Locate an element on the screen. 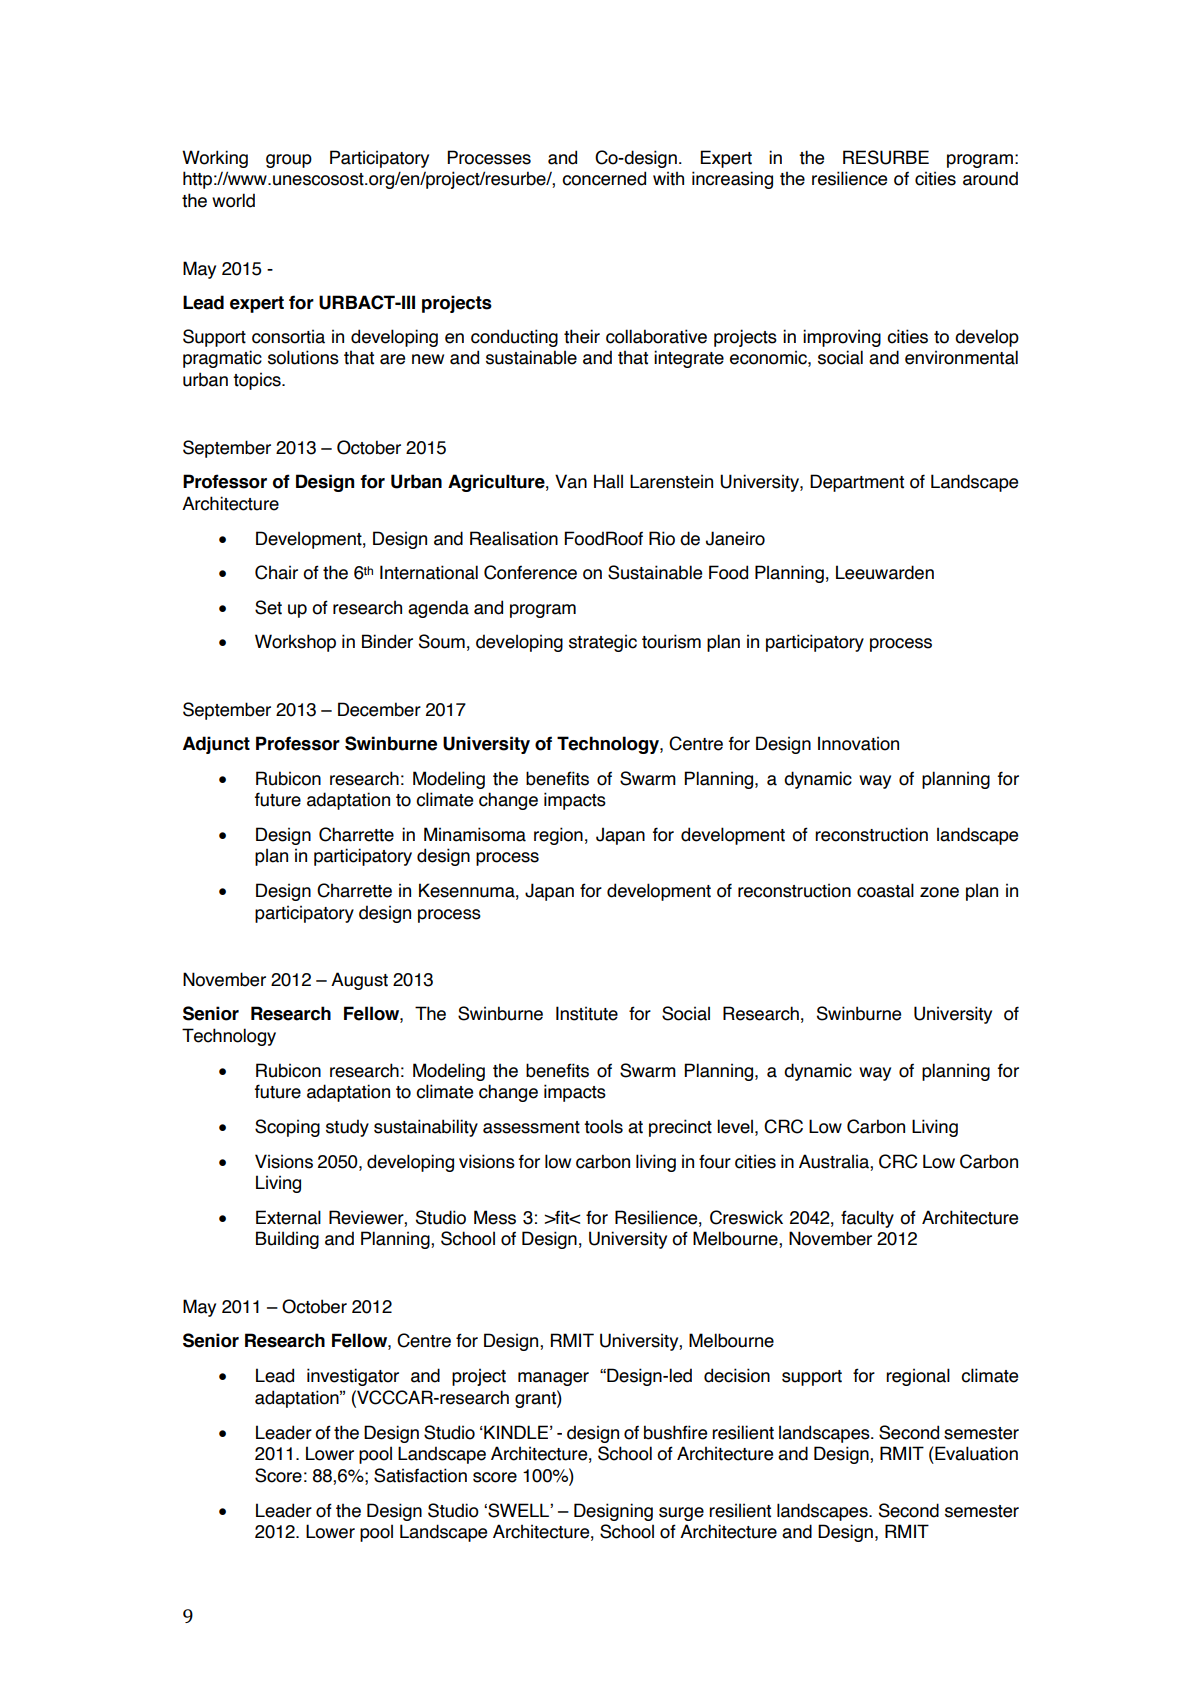 The width and height of the screenshot is (1200, 1698). around is located at coordinates (990, 178).
